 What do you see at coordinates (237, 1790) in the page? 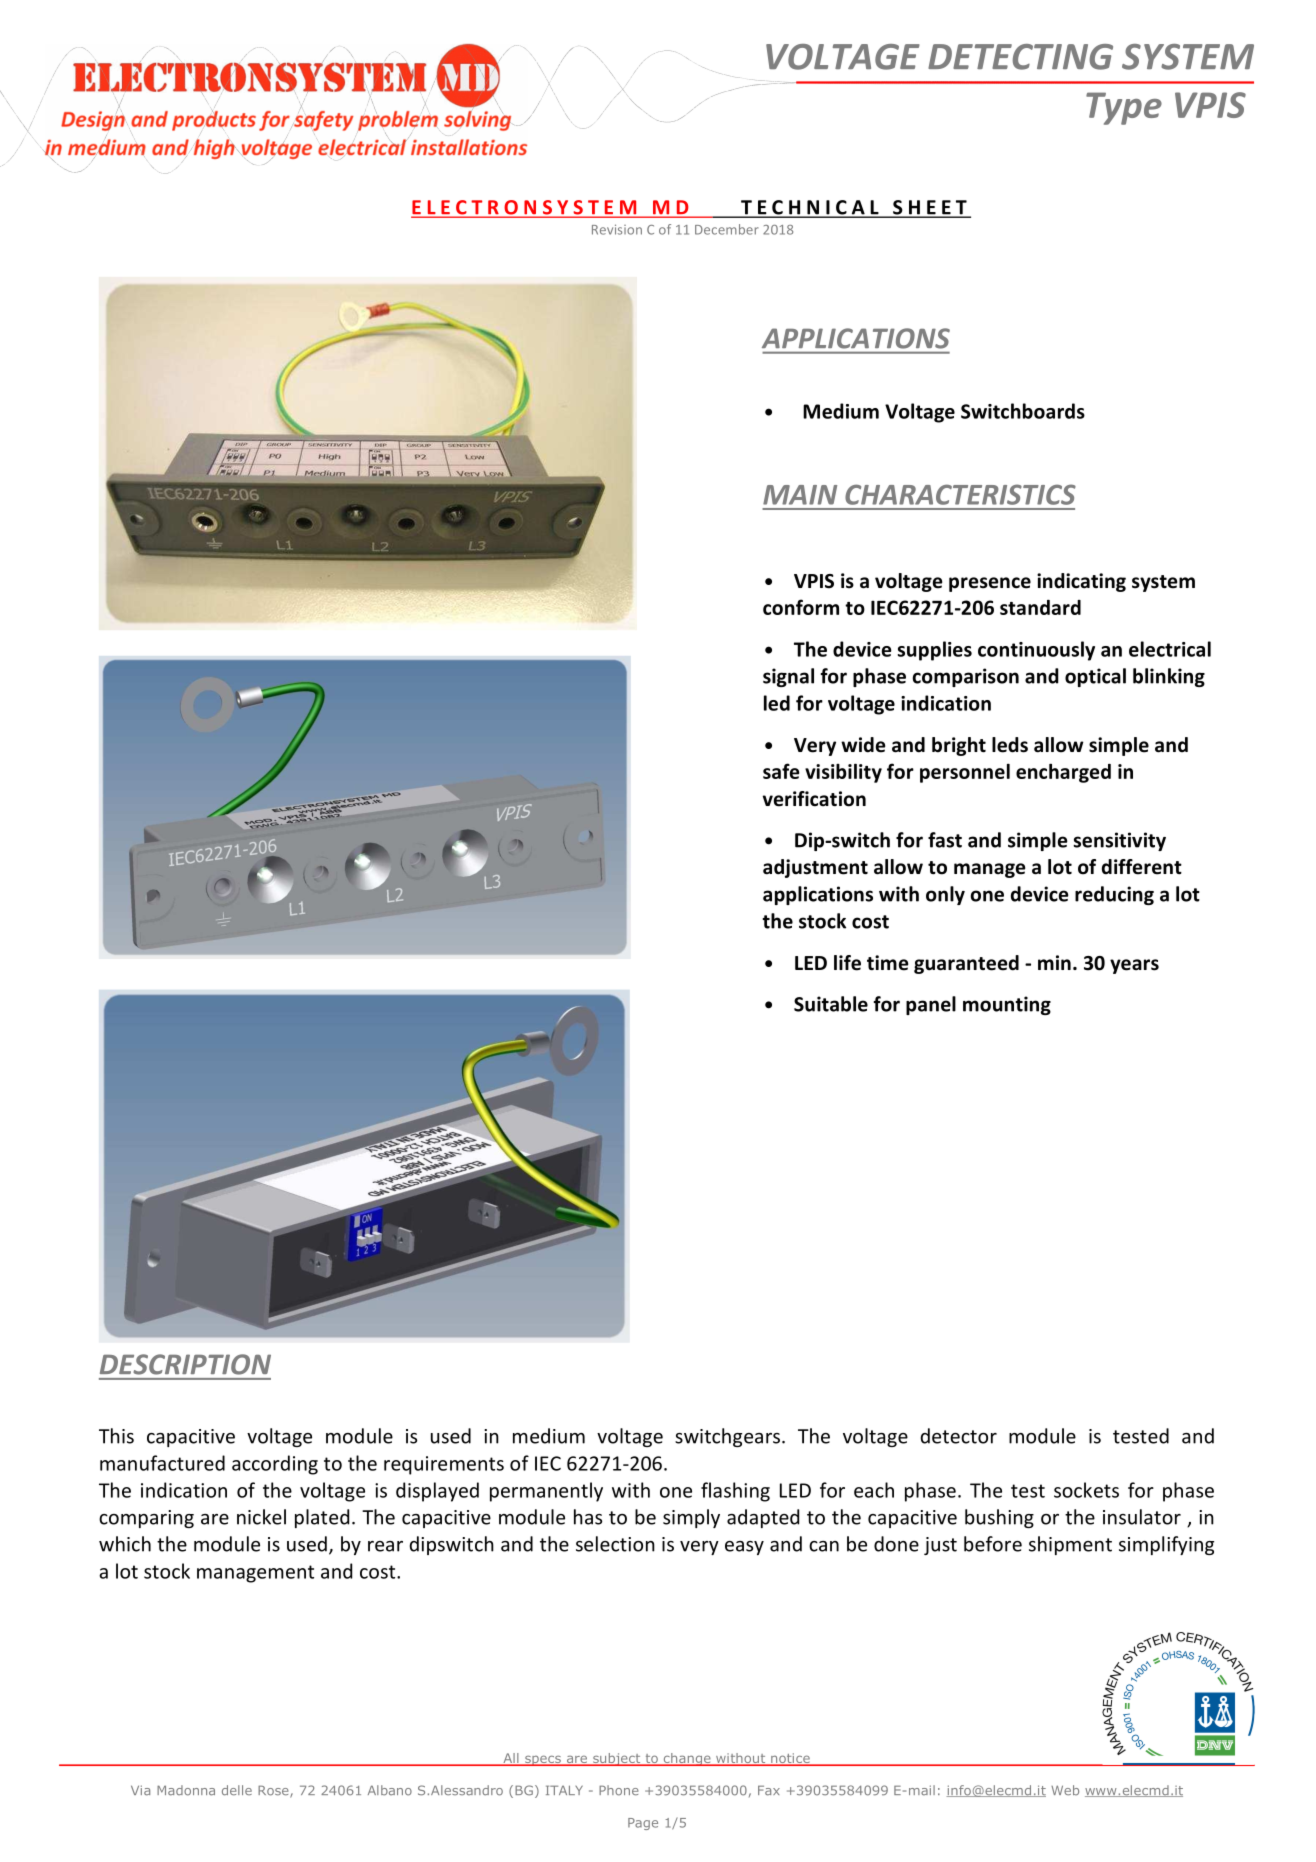
I see `delle` at bounding box center [237, 1790].
